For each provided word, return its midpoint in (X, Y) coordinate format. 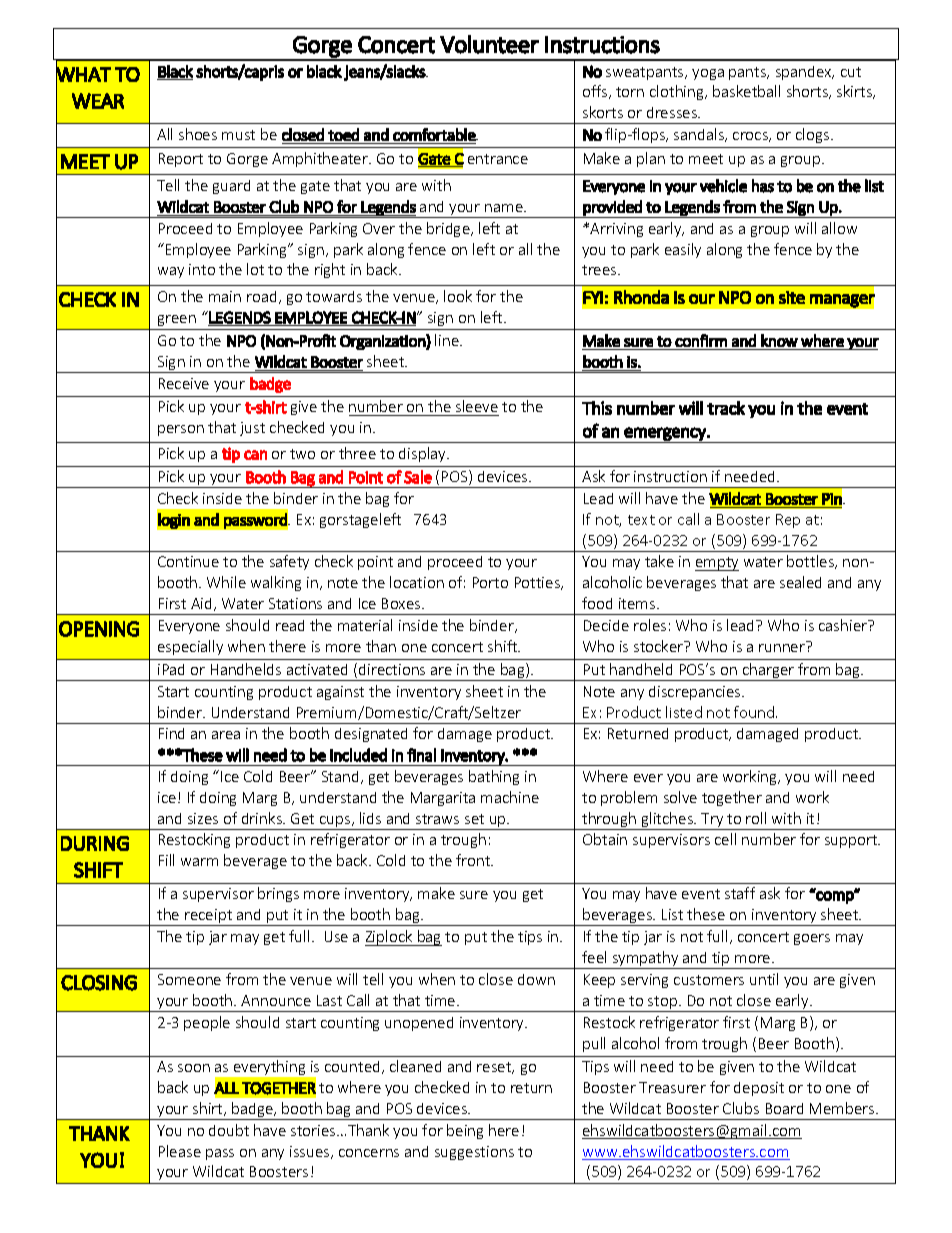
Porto (490, 582)
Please (180, 1151)
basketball (746, 91)
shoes (198, 134)
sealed (800, 582)
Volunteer (489, 44)
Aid (201, 603)
